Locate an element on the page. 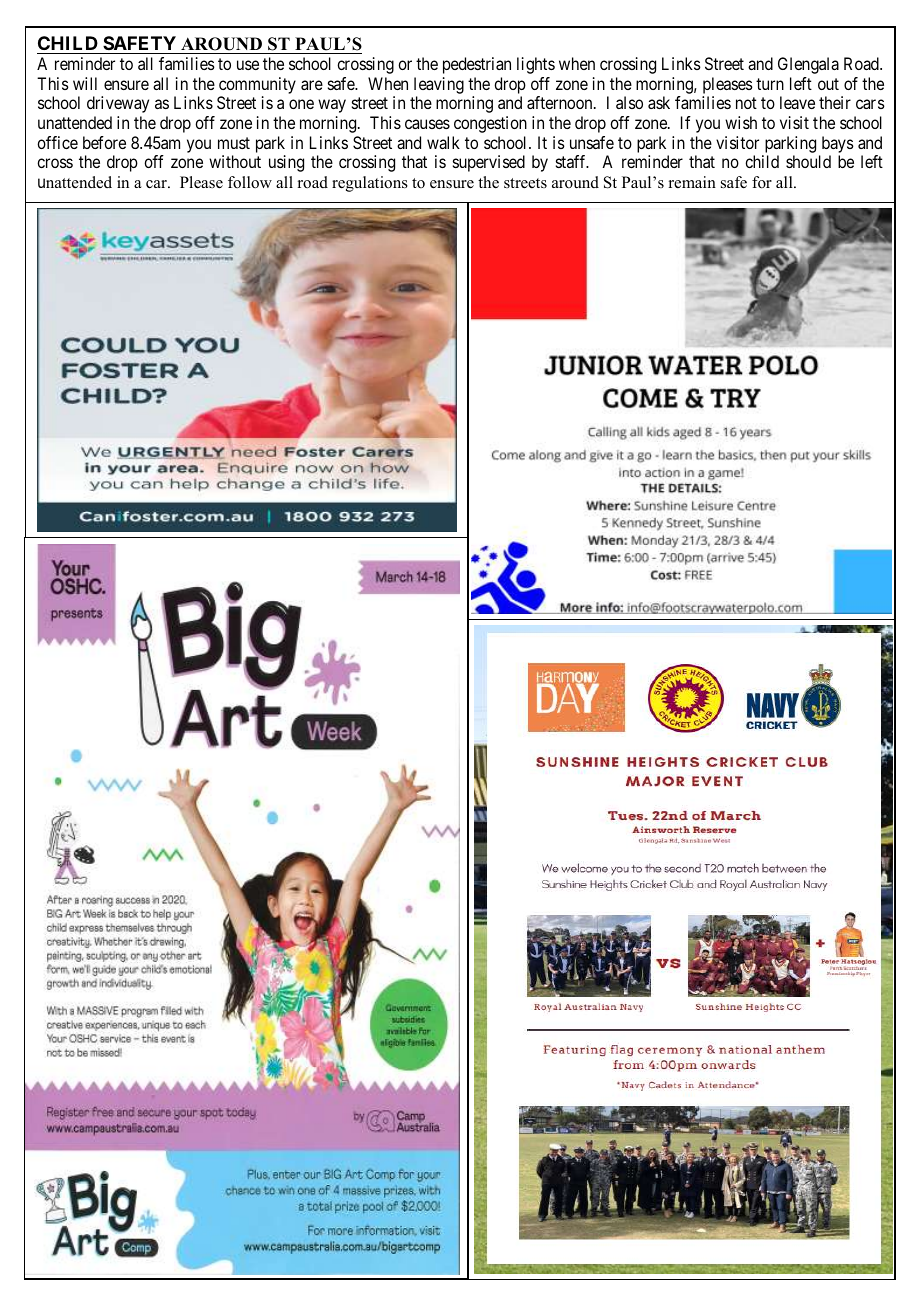 The width and height of the document is (924, 1307). wish is located at coordinates (741, 122).
